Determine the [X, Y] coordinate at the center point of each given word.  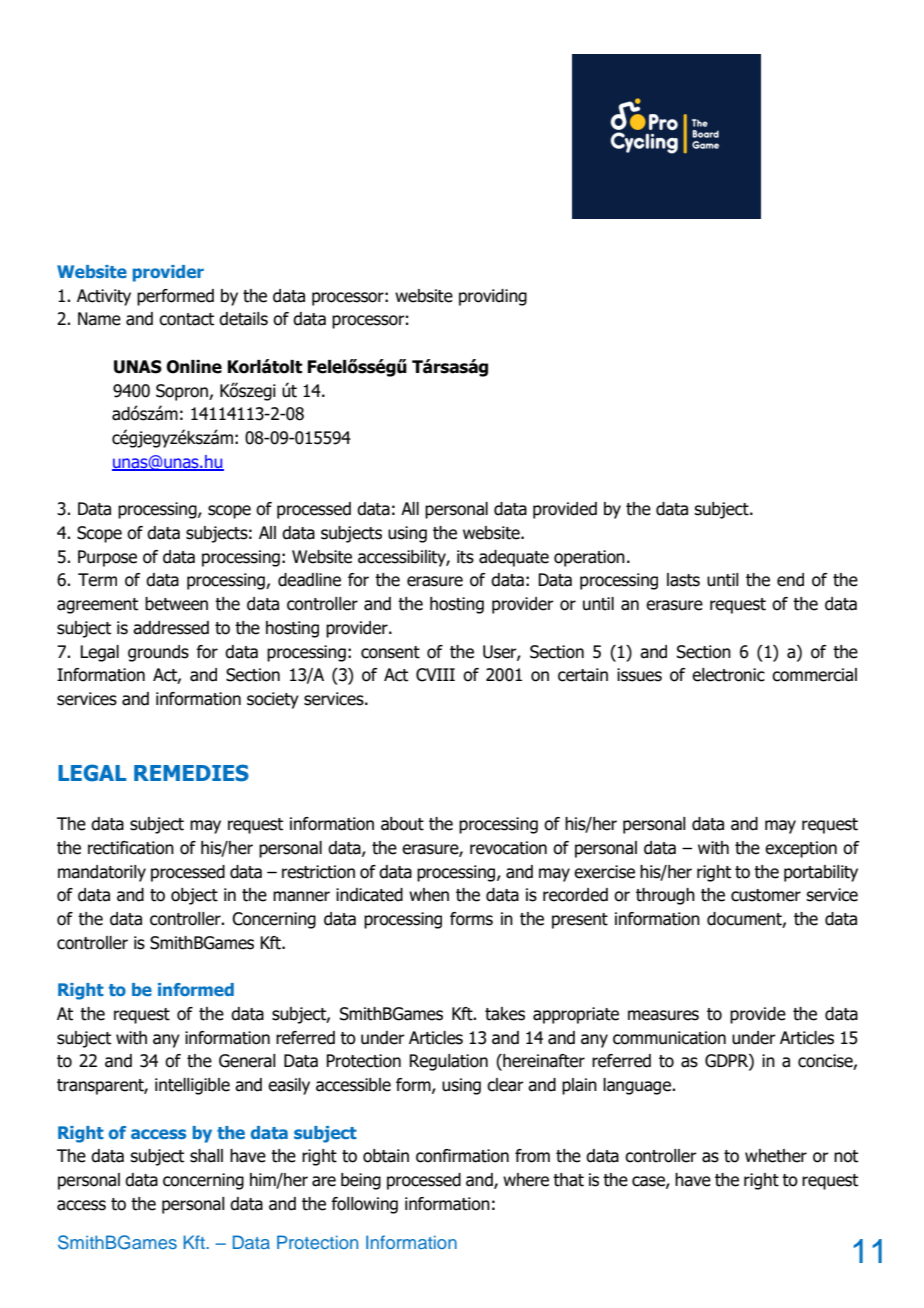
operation [589, 558]
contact [186, 319]
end [790, 580]
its [465, 557]
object [194, 896]
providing [493, 297]
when [429, 895]
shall [206, 1156]
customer [766, 895]
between [176, 604]
